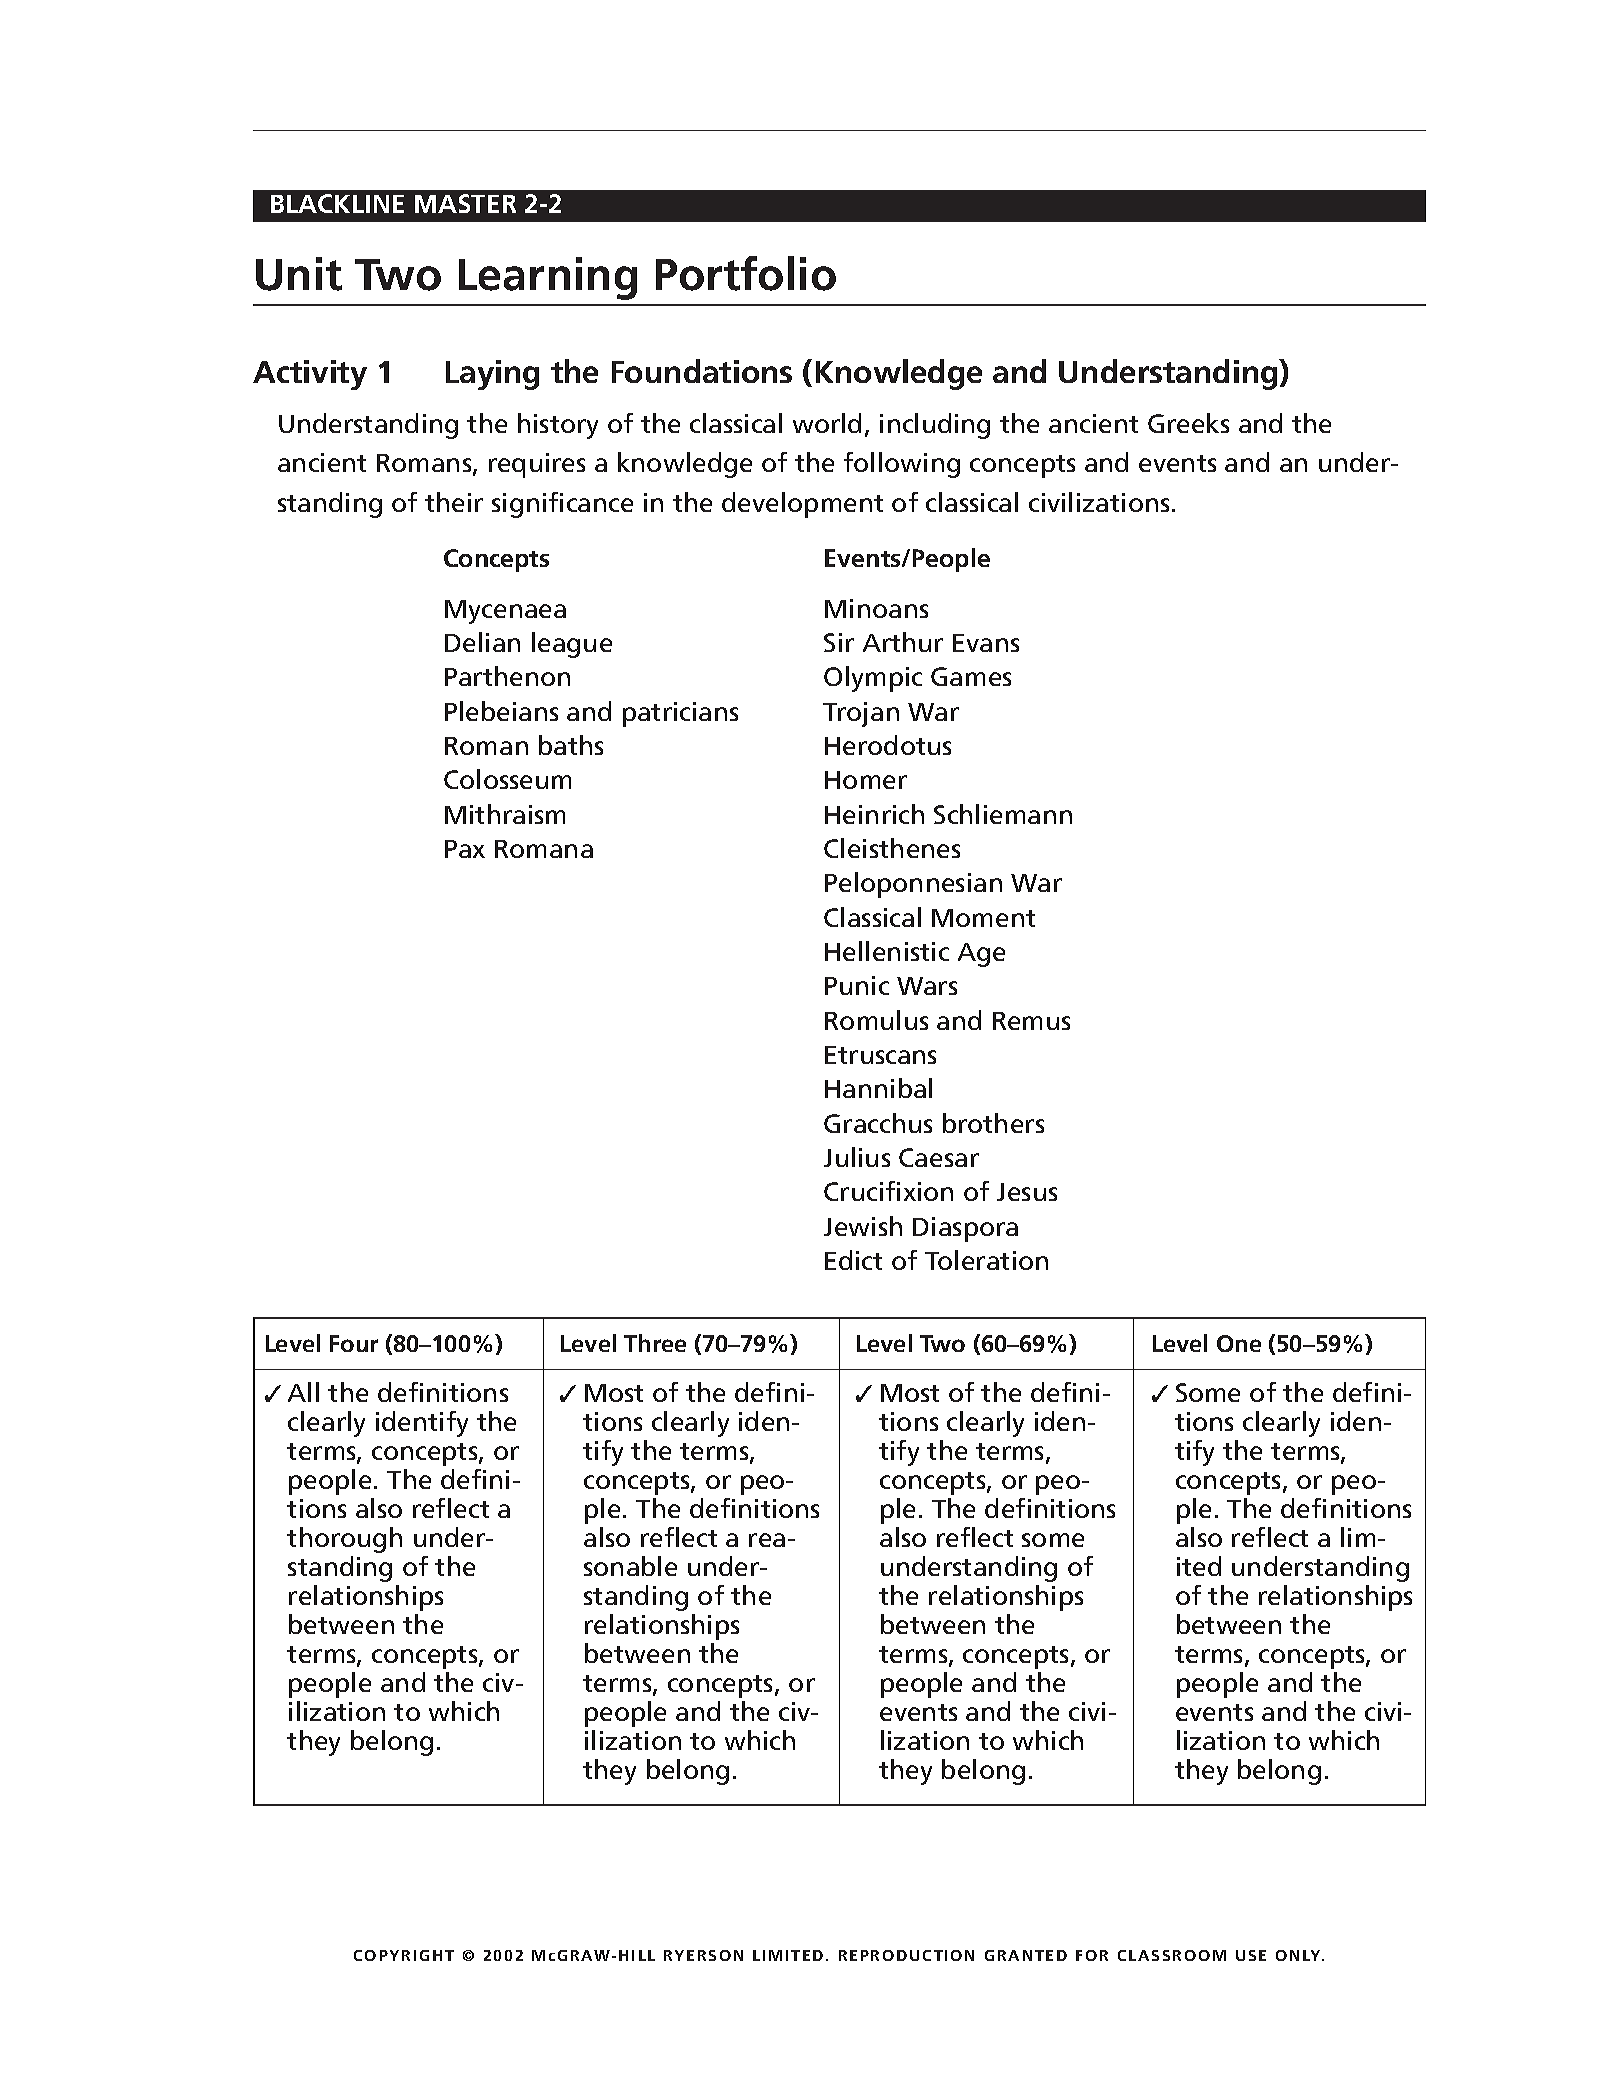 This document has width=1616, height=2092. Describe the element at coordinates (746, 273) in the document. I see `Portfolio` at that location.
